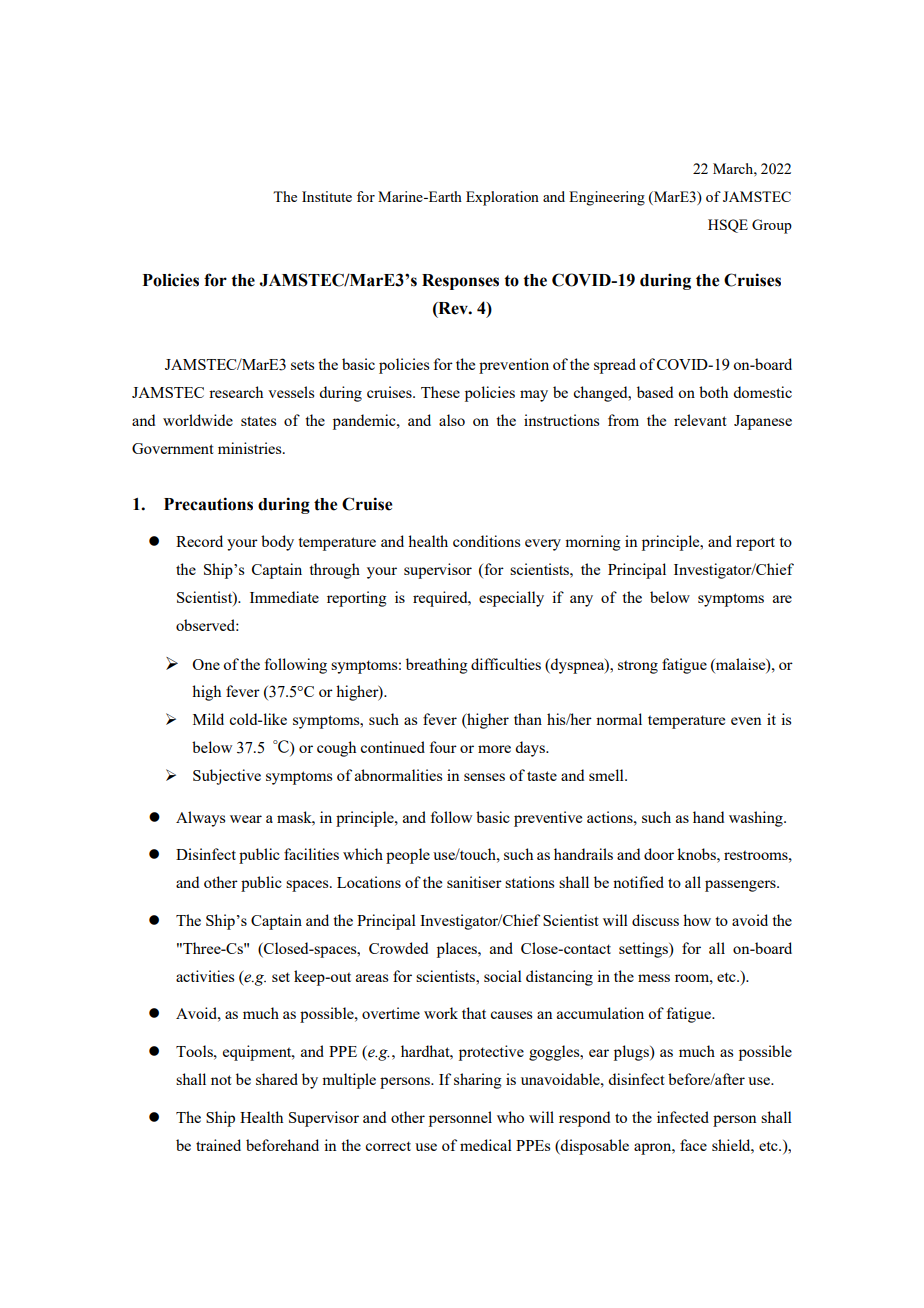 The image size is (924, 1308). What do you see at coordinates (502, 198) in the image?
I see `Exploration` at bounding box center [502, 198].
